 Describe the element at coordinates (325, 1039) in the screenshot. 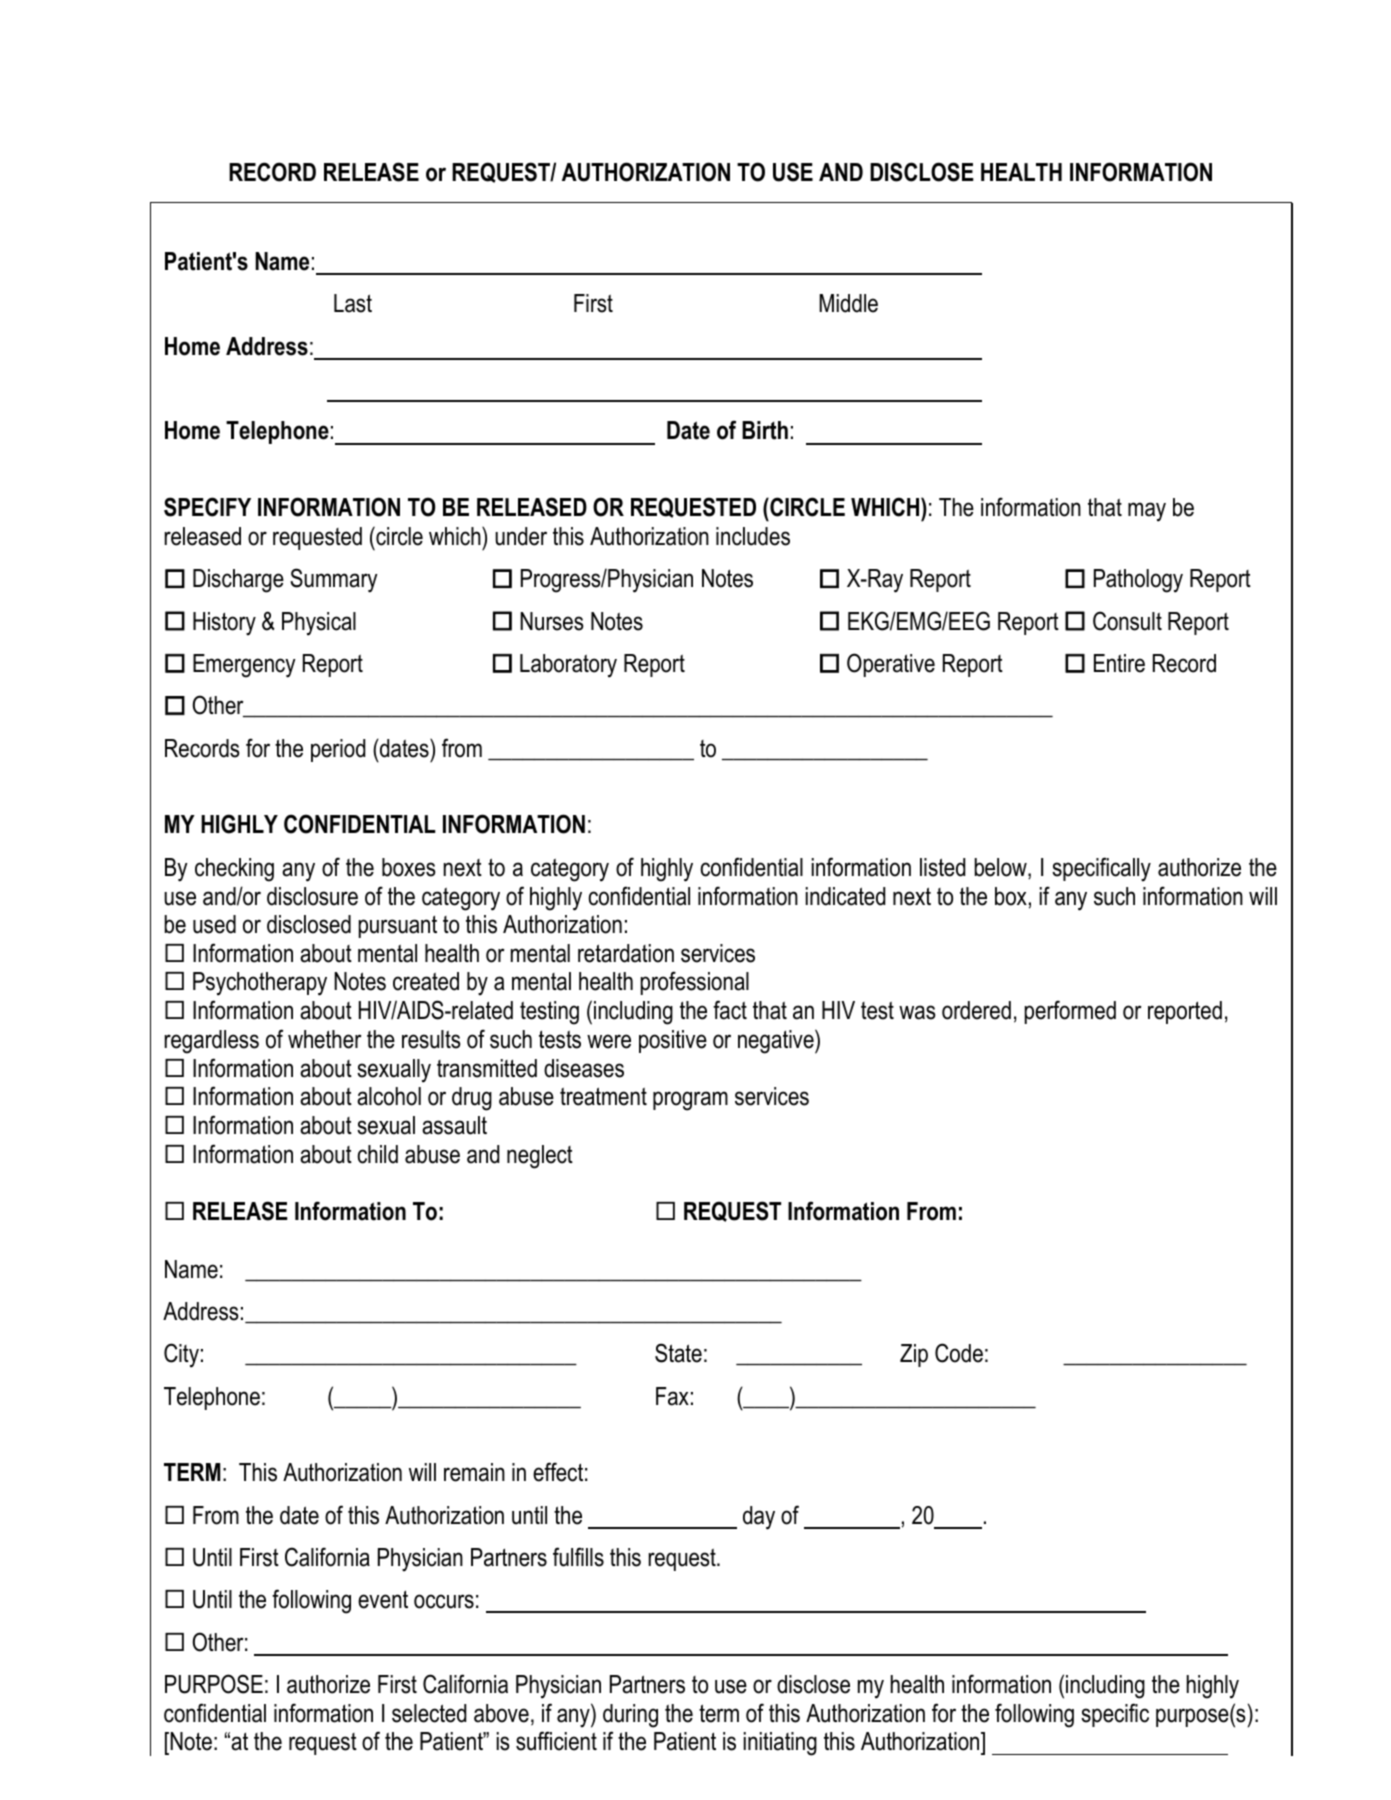

I see `whether` at that location.
